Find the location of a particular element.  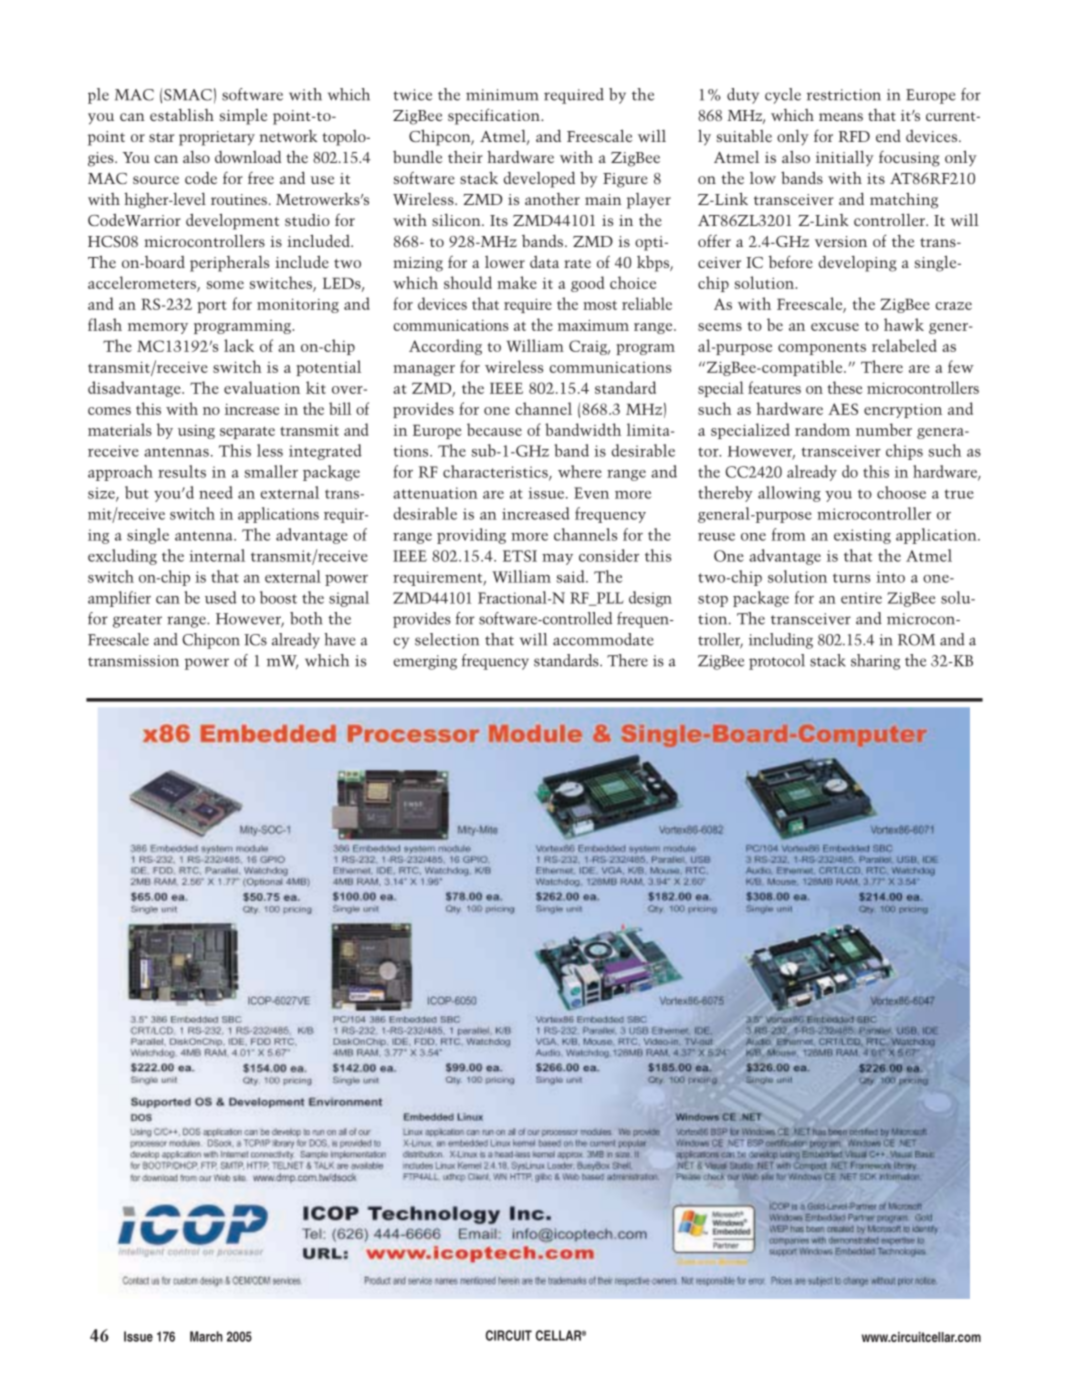

emerging is located at coordinates (425, 662).
